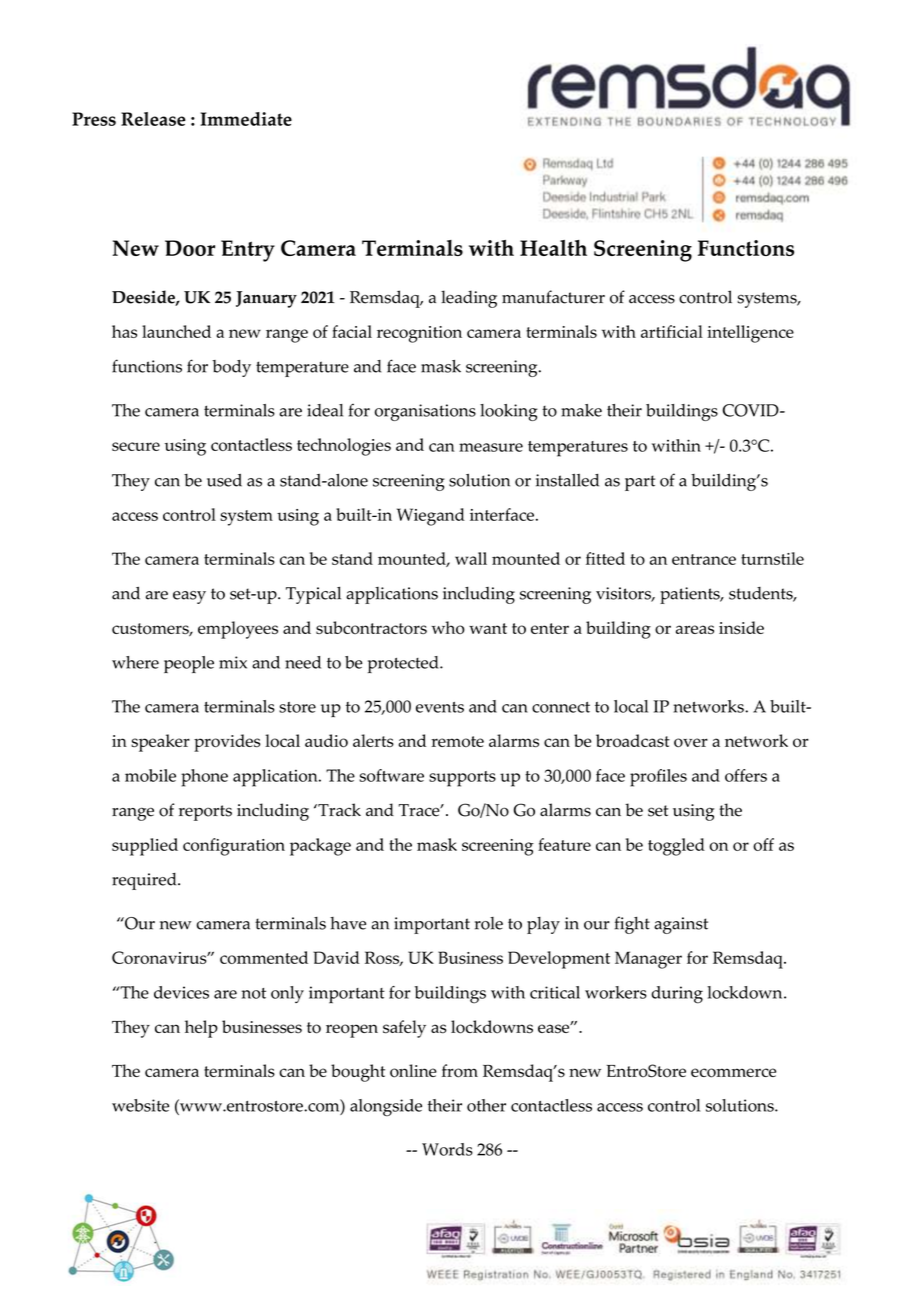 The image size is (924, 1308). I want to click on manufacturer, so click(553, 297).
